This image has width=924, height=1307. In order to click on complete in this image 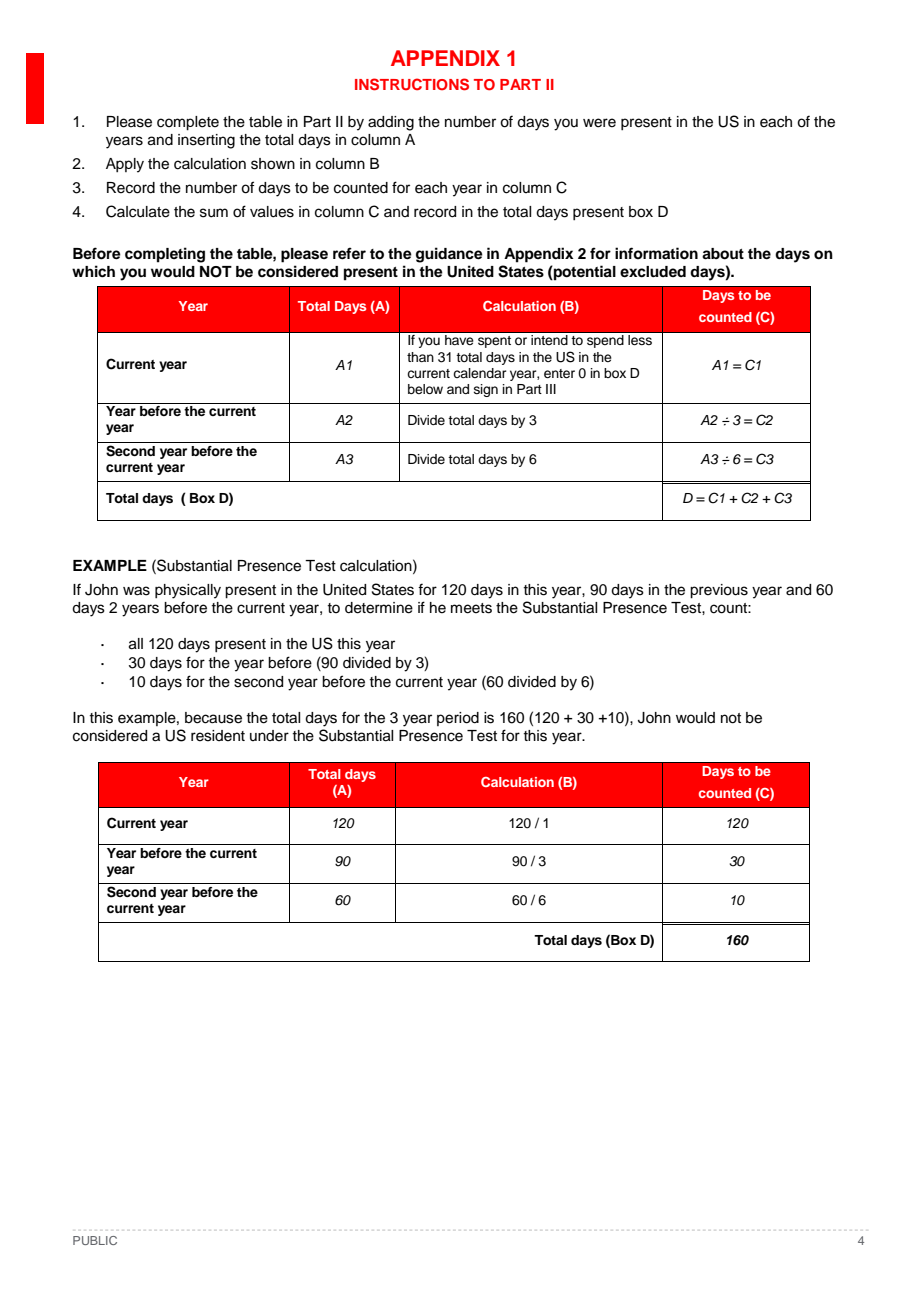, I will do `click(188, 123)`.
